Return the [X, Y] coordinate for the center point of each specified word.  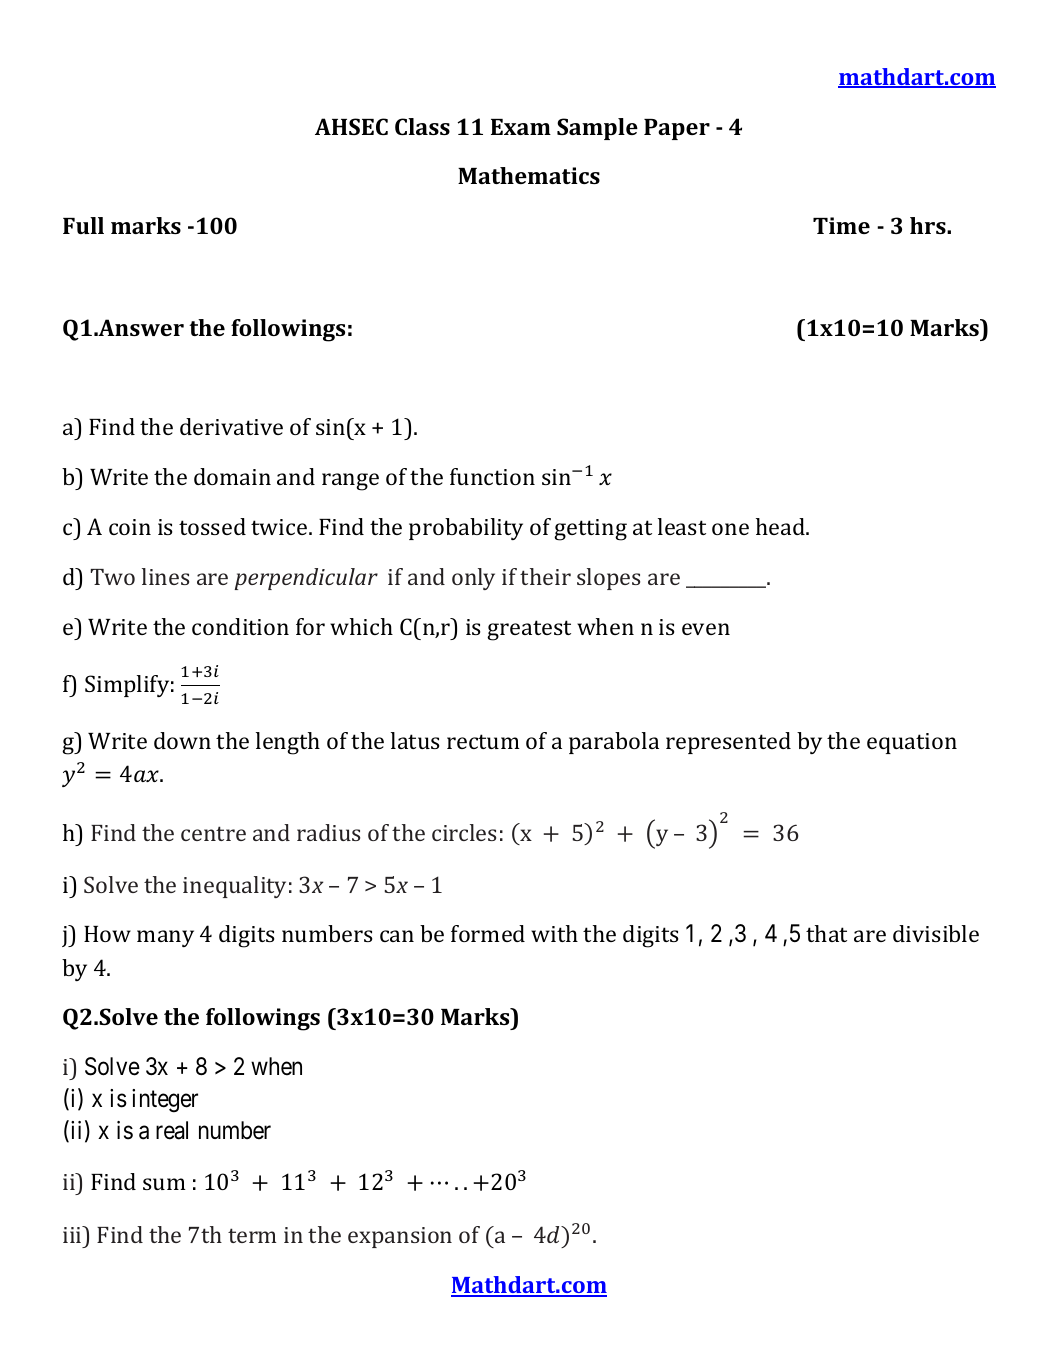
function [492, 476]
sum [164, 1184]
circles [464, 832]
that [826, 933]
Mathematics [529, 175]
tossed [212, 526]
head [781, 526]
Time [841, 225]
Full [83, 225]
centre [213, 833]
